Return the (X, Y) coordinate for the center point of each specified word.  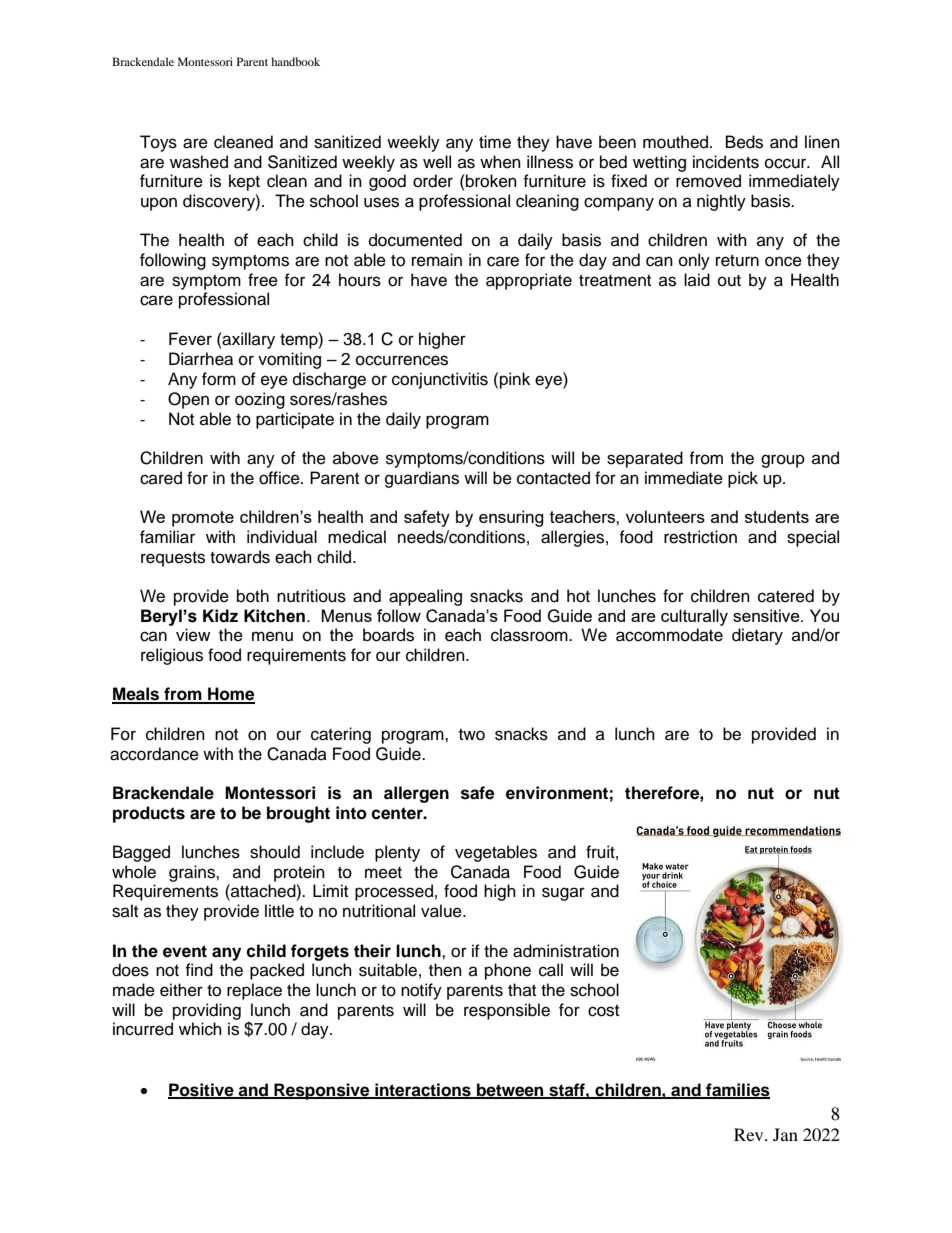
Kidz (220, 616)
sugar (563, 894)
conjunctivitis (440, 380)
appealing (425, 597)
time (495, 142)
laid (697, 280)
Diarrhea (201, 359)
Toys (158, 143)
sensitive (767, 615)
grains (193, 873)
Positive (202, 1090)
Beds (744, 142)
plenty (397, 853)
